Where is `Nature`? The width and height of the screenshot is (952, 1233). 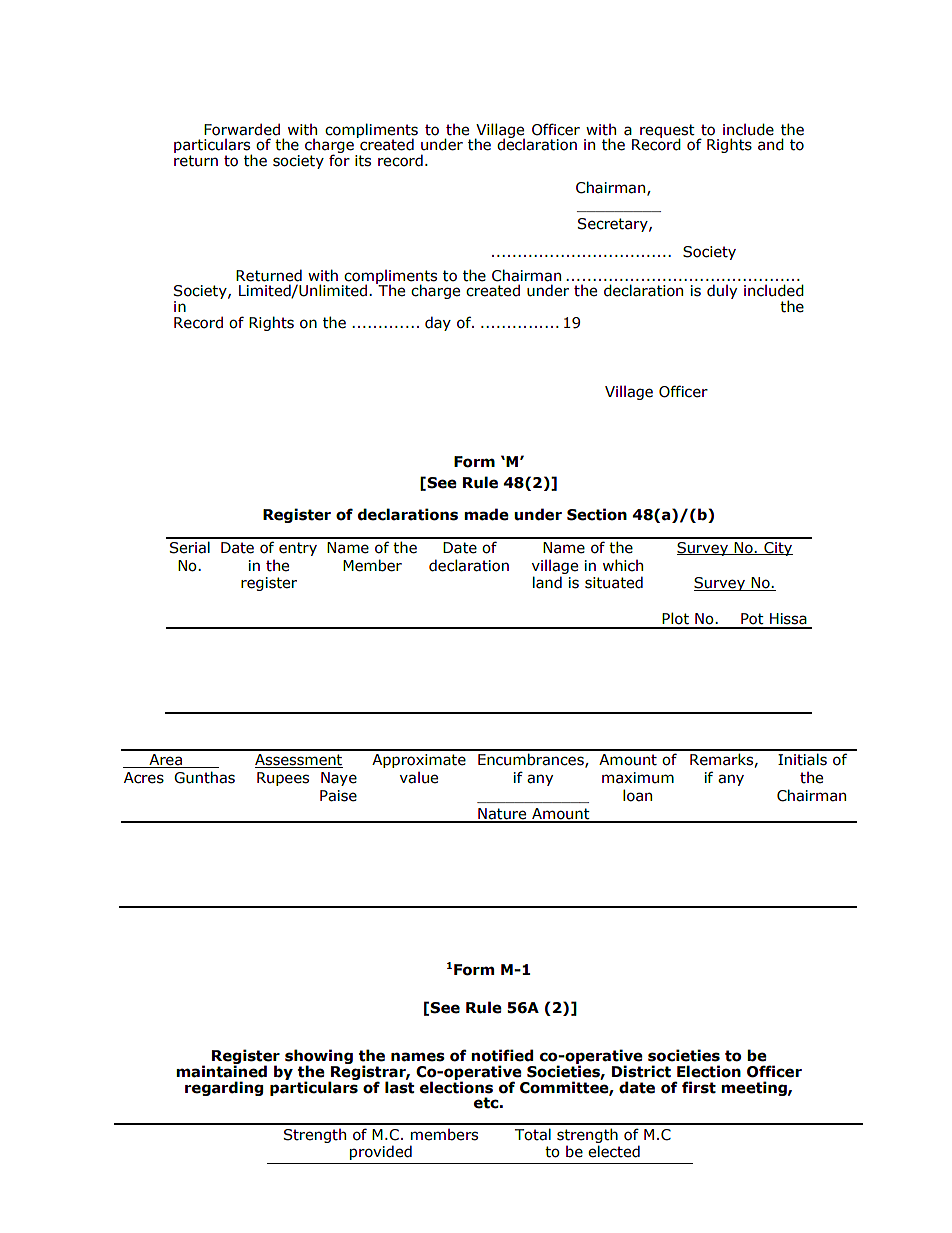
Nature is located at coordinates (502, 815).
